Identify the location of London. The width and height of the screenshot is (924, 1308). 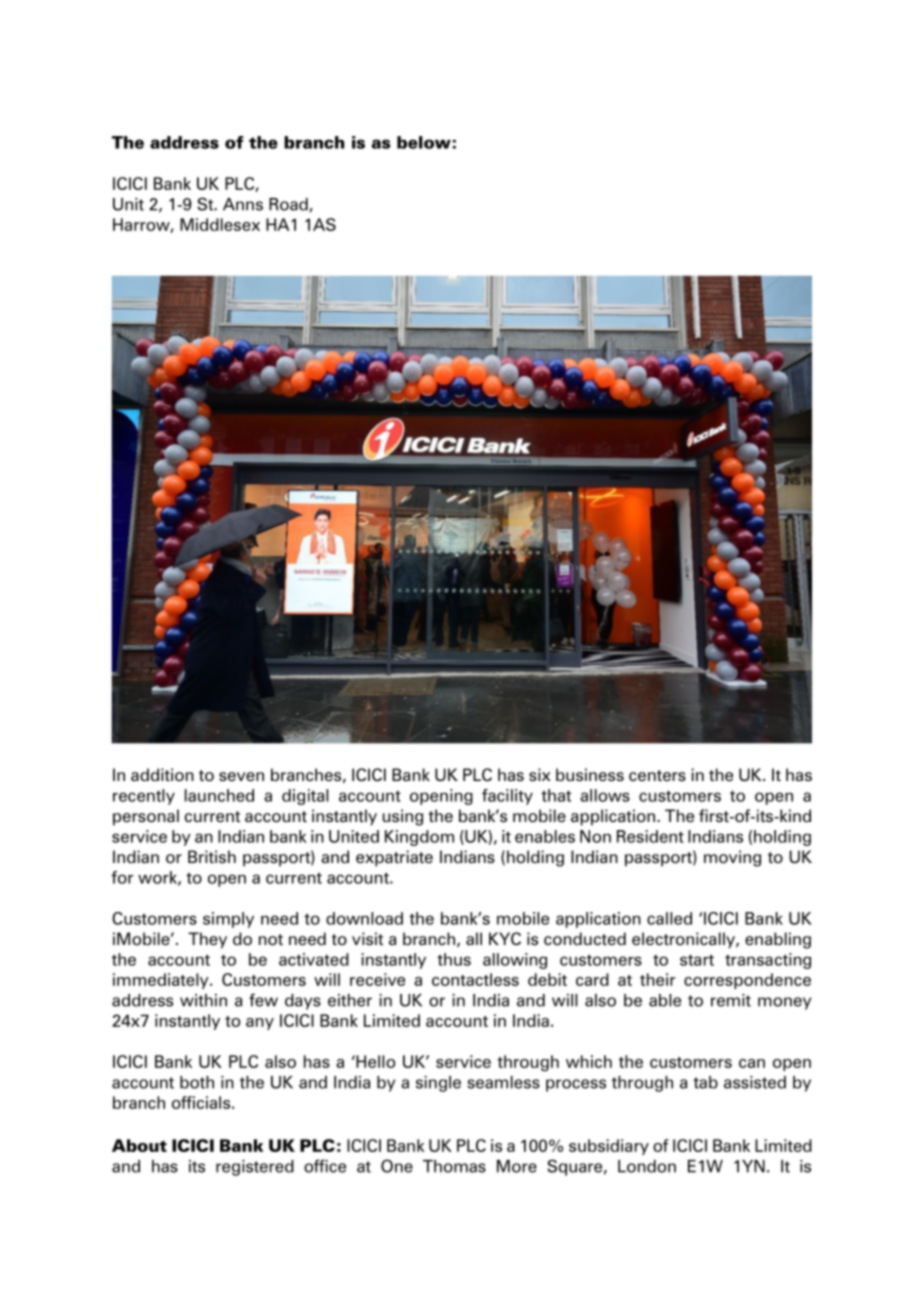
(647, 1166).
